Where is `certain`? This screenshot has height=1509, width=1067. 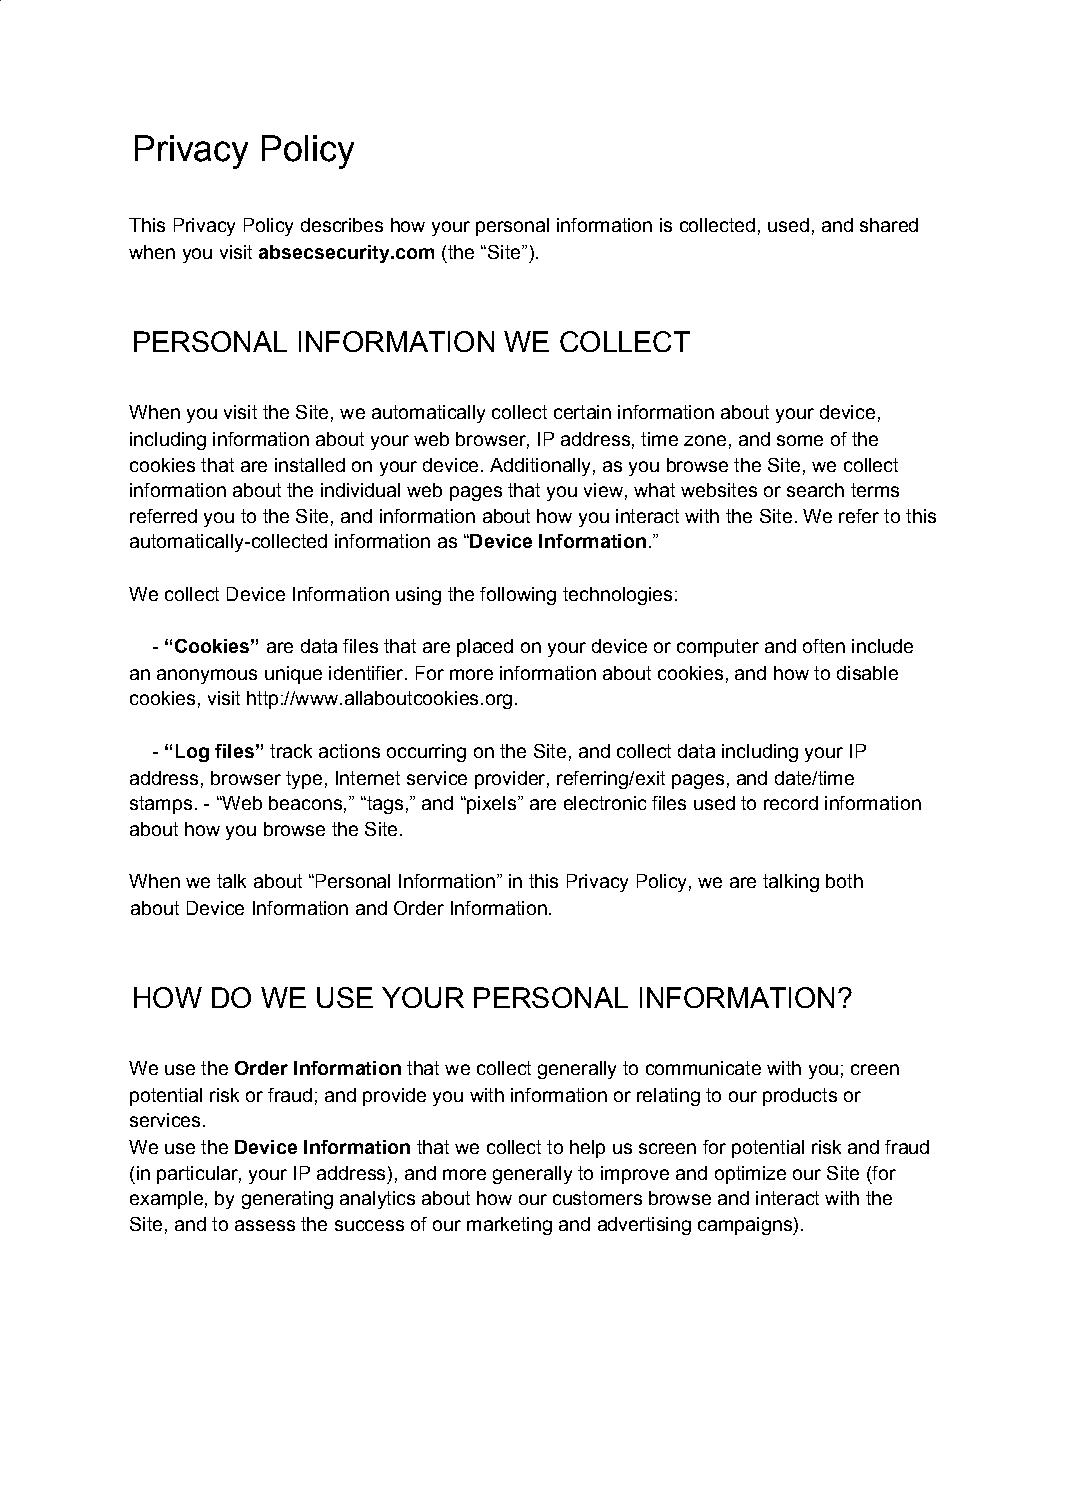
certain is located at coordinates (582, 412).
